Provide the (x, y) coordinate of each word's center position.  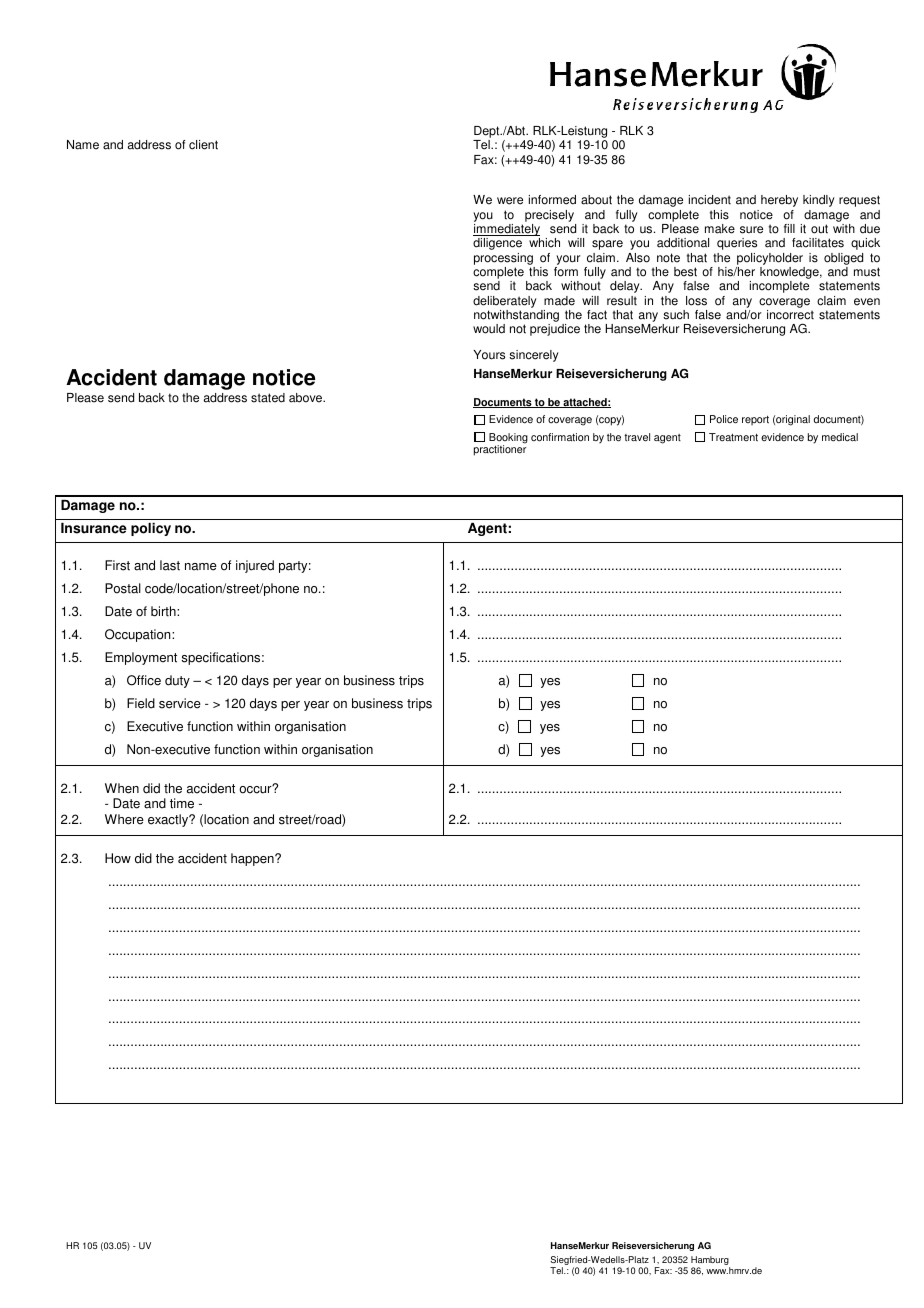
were (510, 201)
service (180, 703)
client (203, 145)
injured (255, 566)
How (118, 858)
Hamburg (710, 1262)
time (182, 803)
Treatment (733, 437)
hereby (779, 201)
